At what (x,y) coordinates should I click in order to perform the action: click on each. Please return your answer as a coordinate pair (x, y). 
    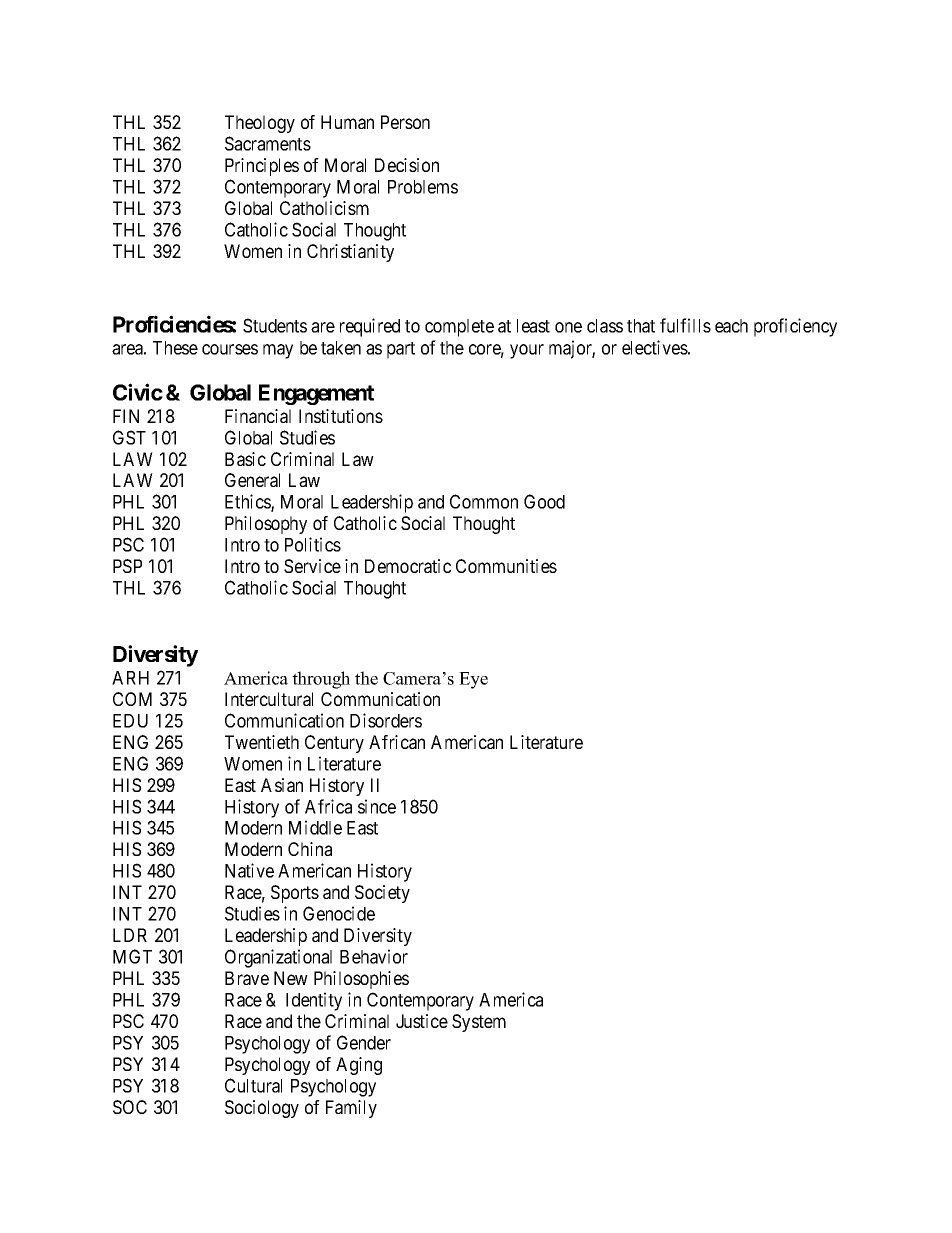
    Looking at the image, I should click on (731, 326).
